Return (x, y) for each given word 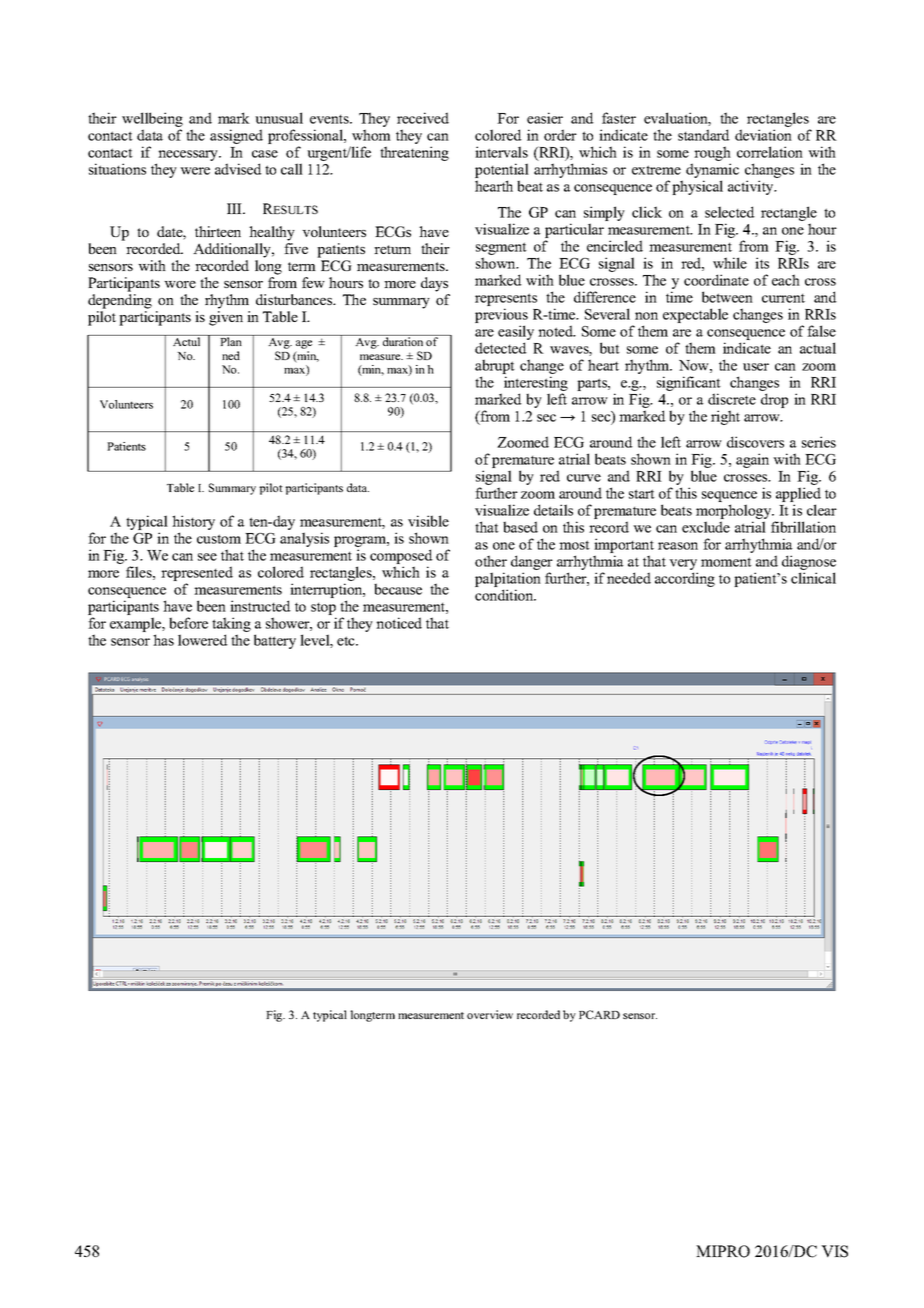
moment (726, 562)
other (491, 561)
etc (347, 641)
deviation (763, 135)
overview (490, 1014)
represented (197, 575)
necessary (188, 157)
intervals (501, 152)
